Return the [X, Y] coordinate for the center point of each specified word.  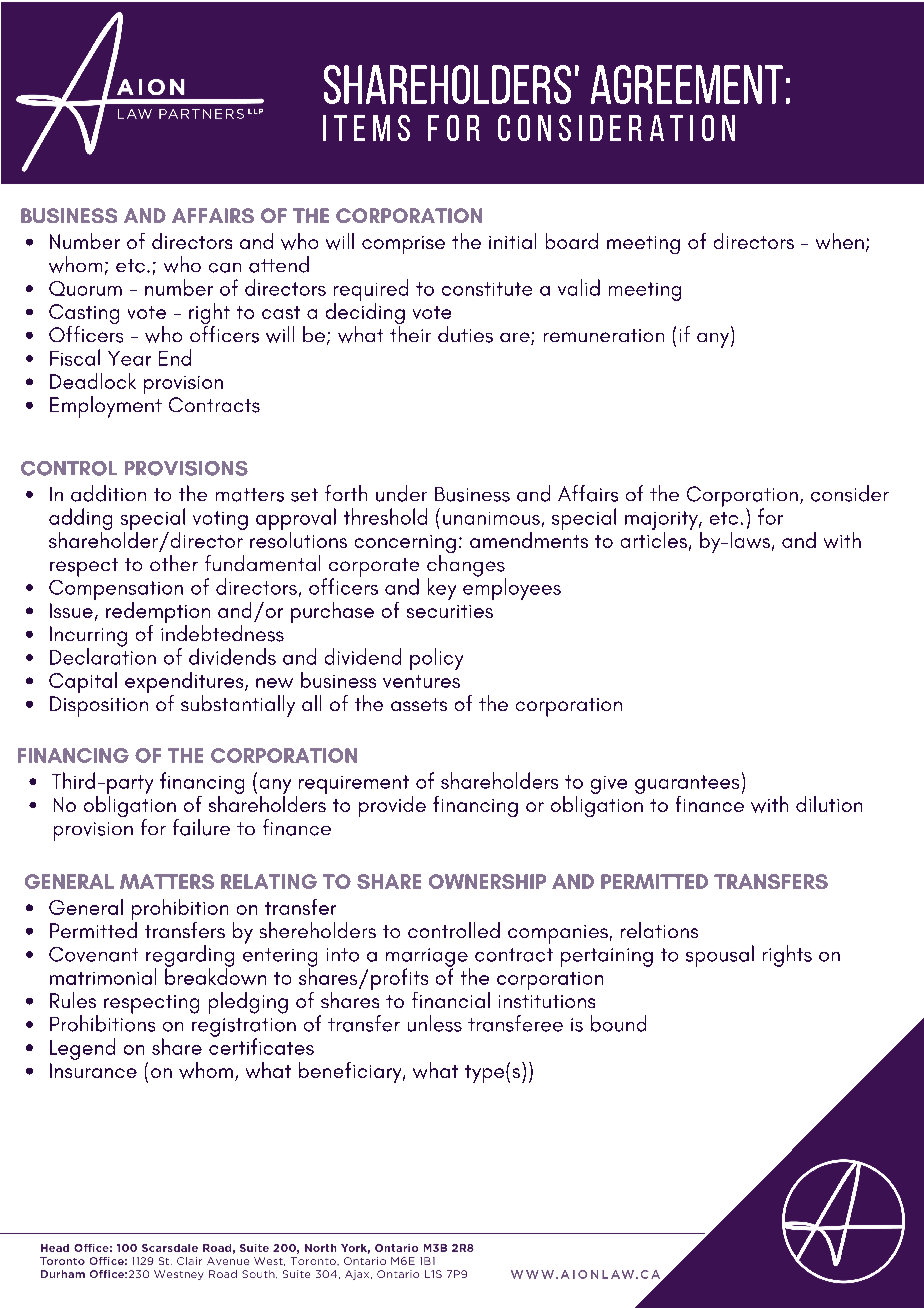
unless [435, 1023]
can [225, 268]
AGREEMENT [687, 84]
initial [512, 241]
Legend [82, 1049]
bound [618, 1023]
